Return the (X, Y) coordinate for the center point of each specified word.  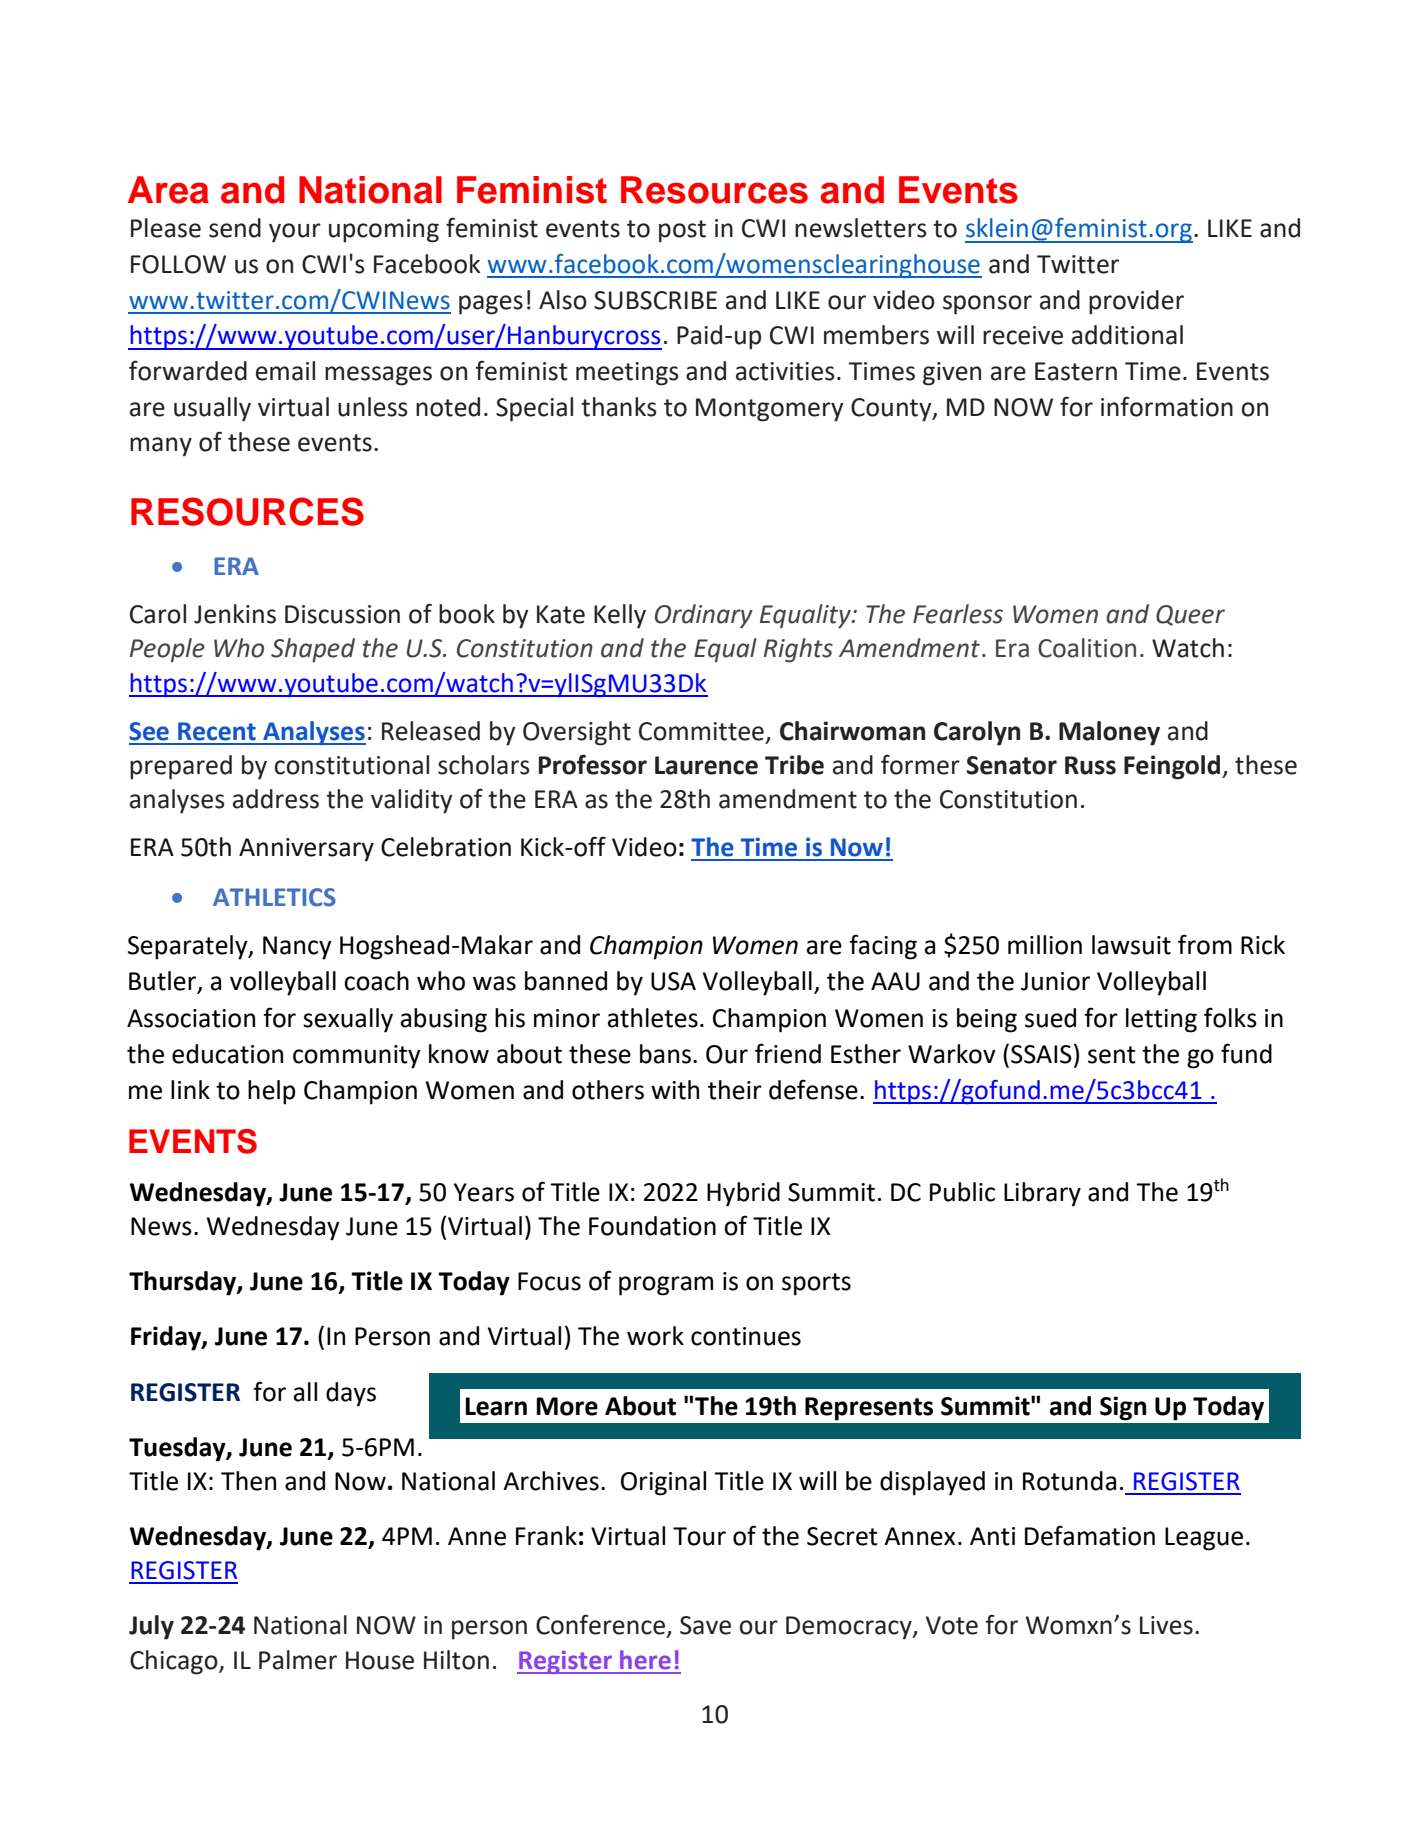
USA (673, 981)
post (682, 231)
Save (705, 1625)
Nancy (297, 948)
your (295, 233)
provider (1136, 302)
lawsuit (1131, 945)
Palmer (298, 1660)
